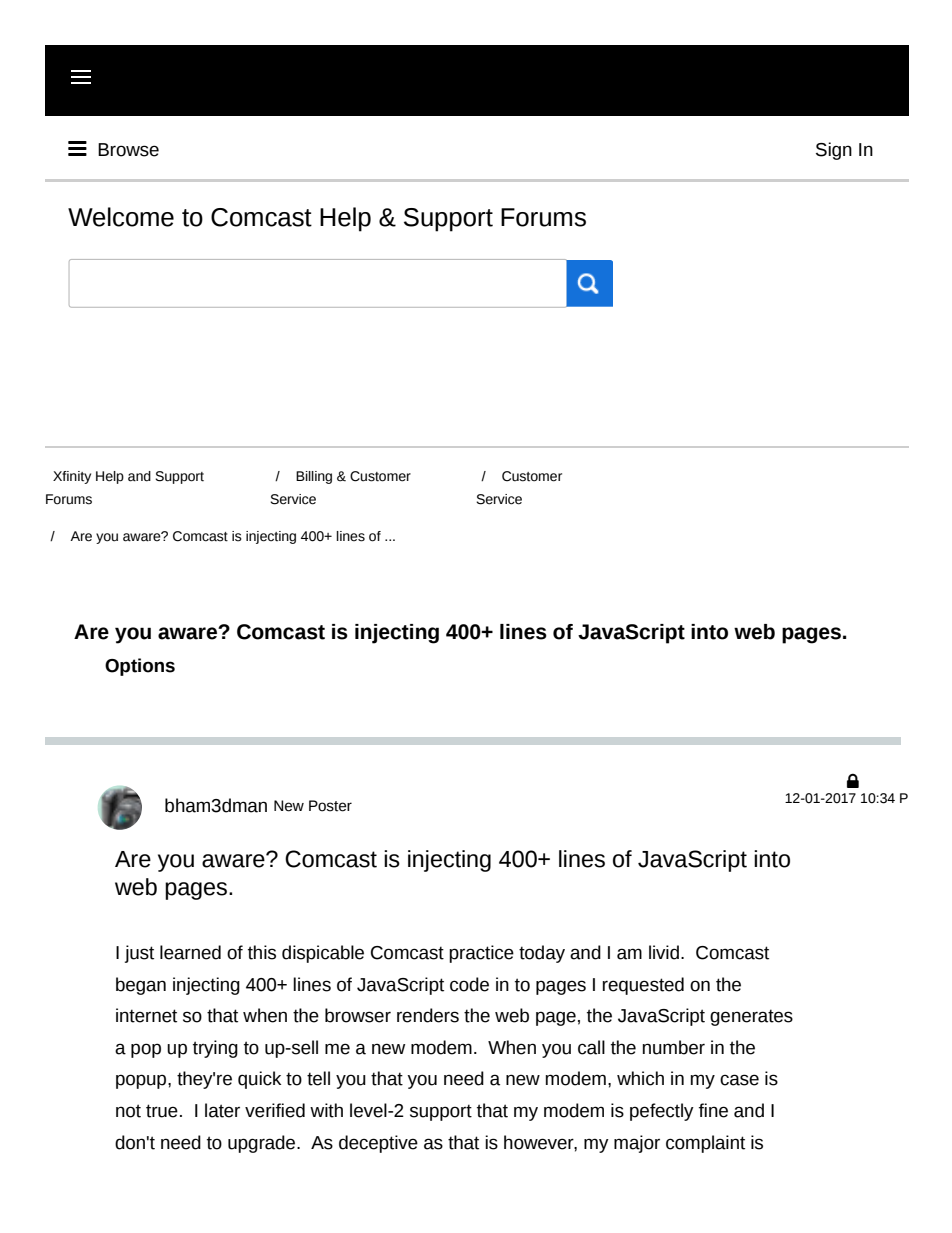 This image has width=952, height=1233. I want to click on livid, so click(664, 952).
